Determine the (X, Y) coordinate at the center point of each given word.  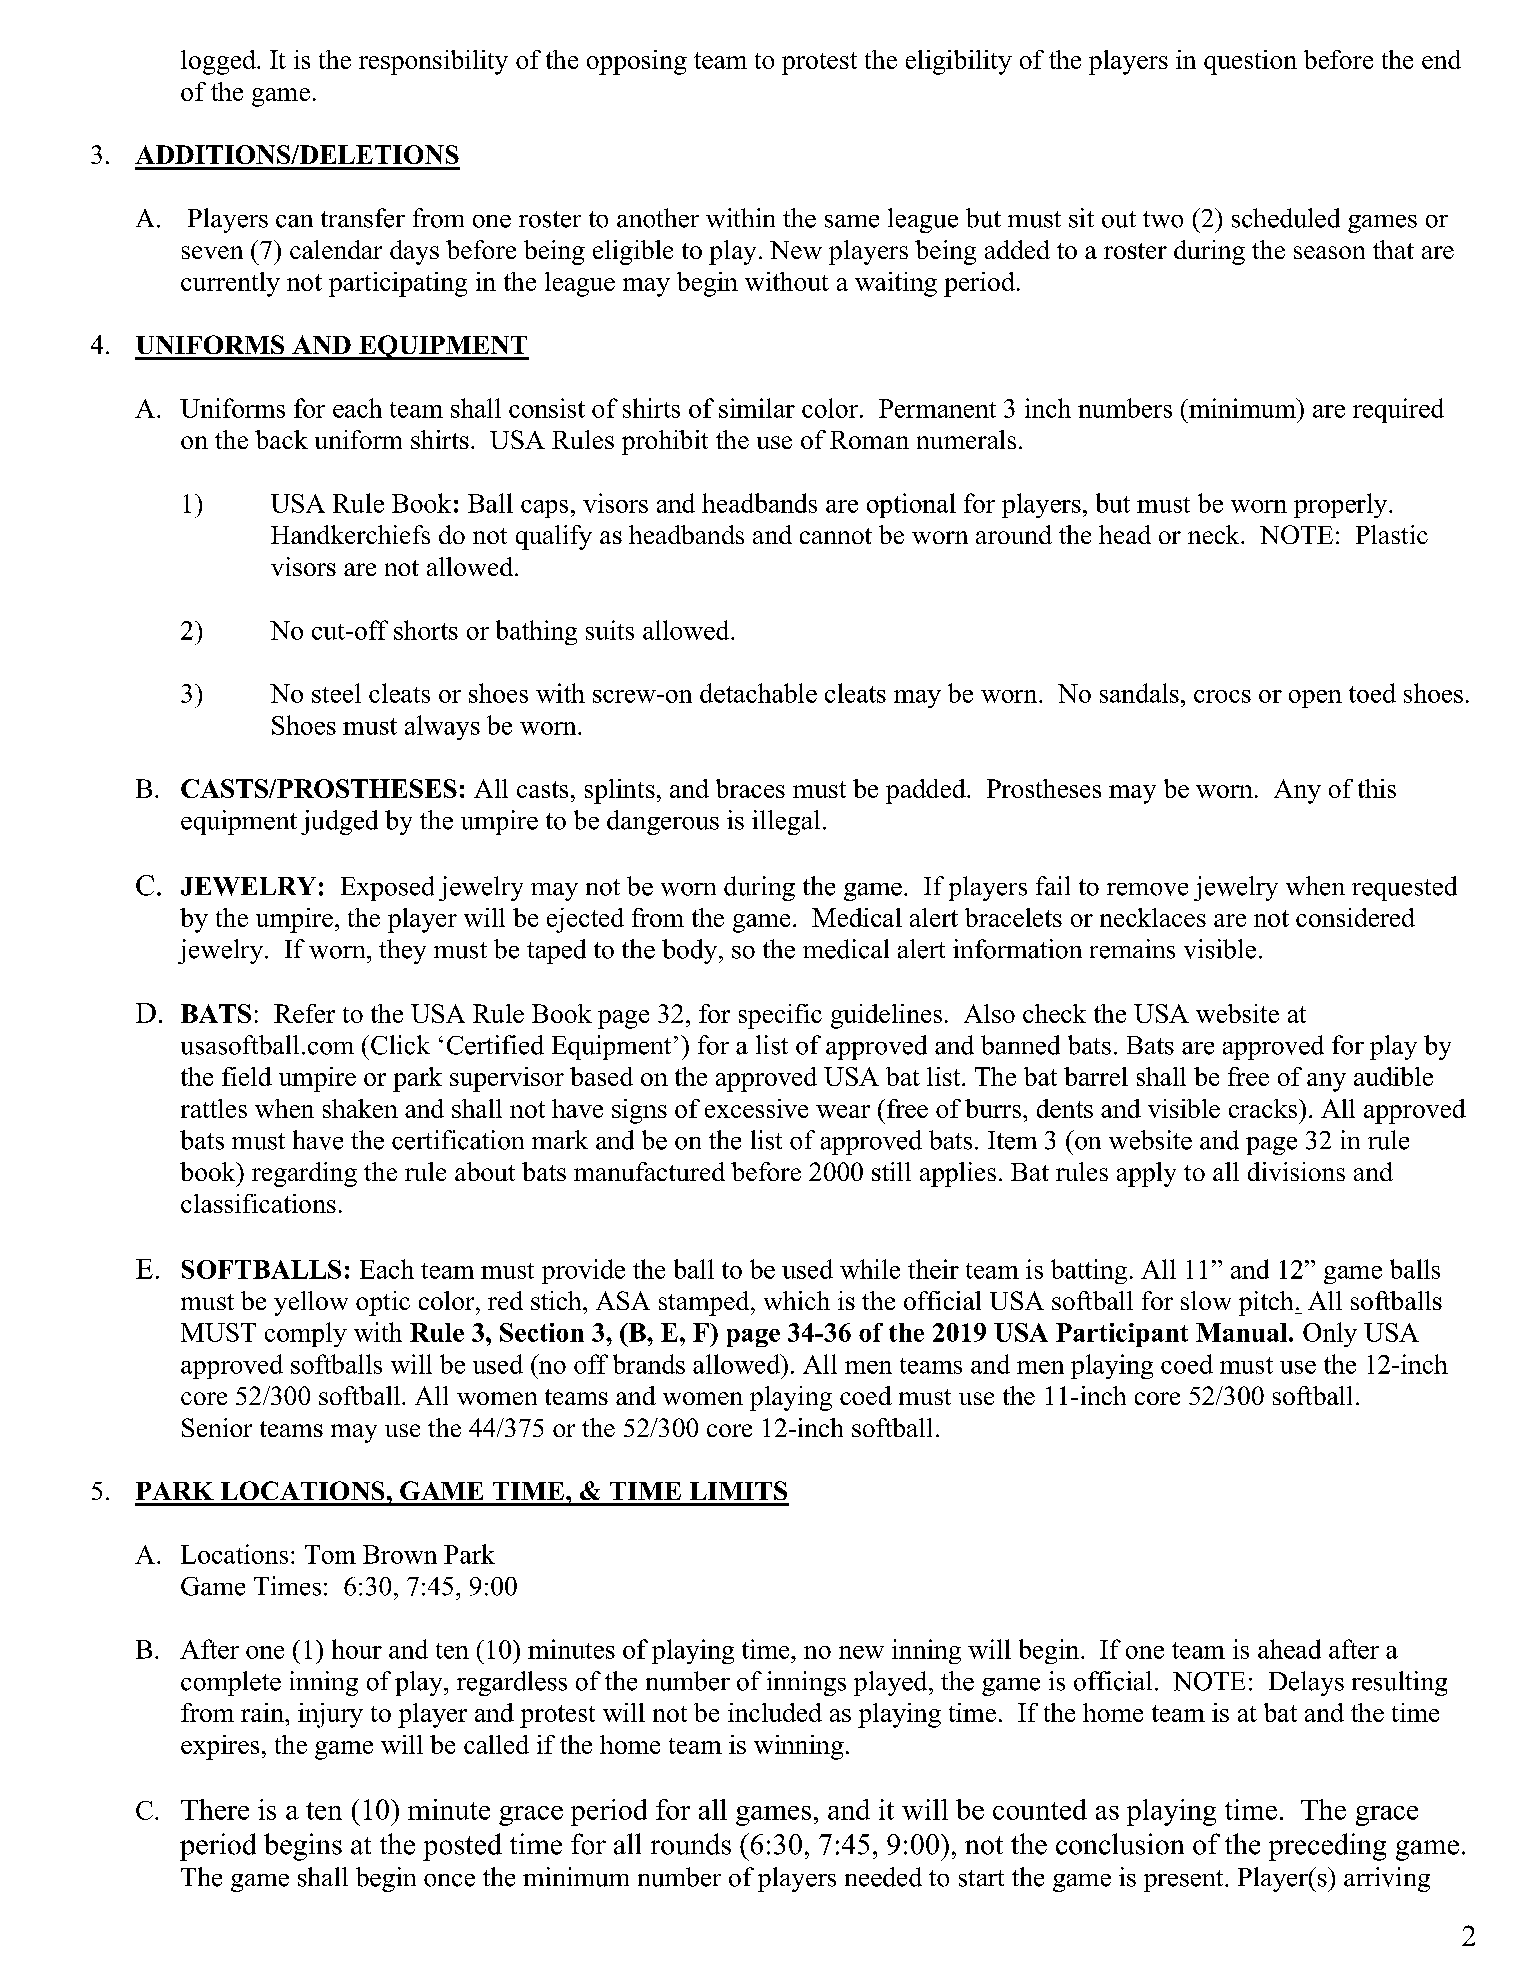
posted (462, 1847)
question (1250, 62)
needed (883, 1877)
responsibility (433, 62)
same (852, 221)
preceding (1327, 1847)
